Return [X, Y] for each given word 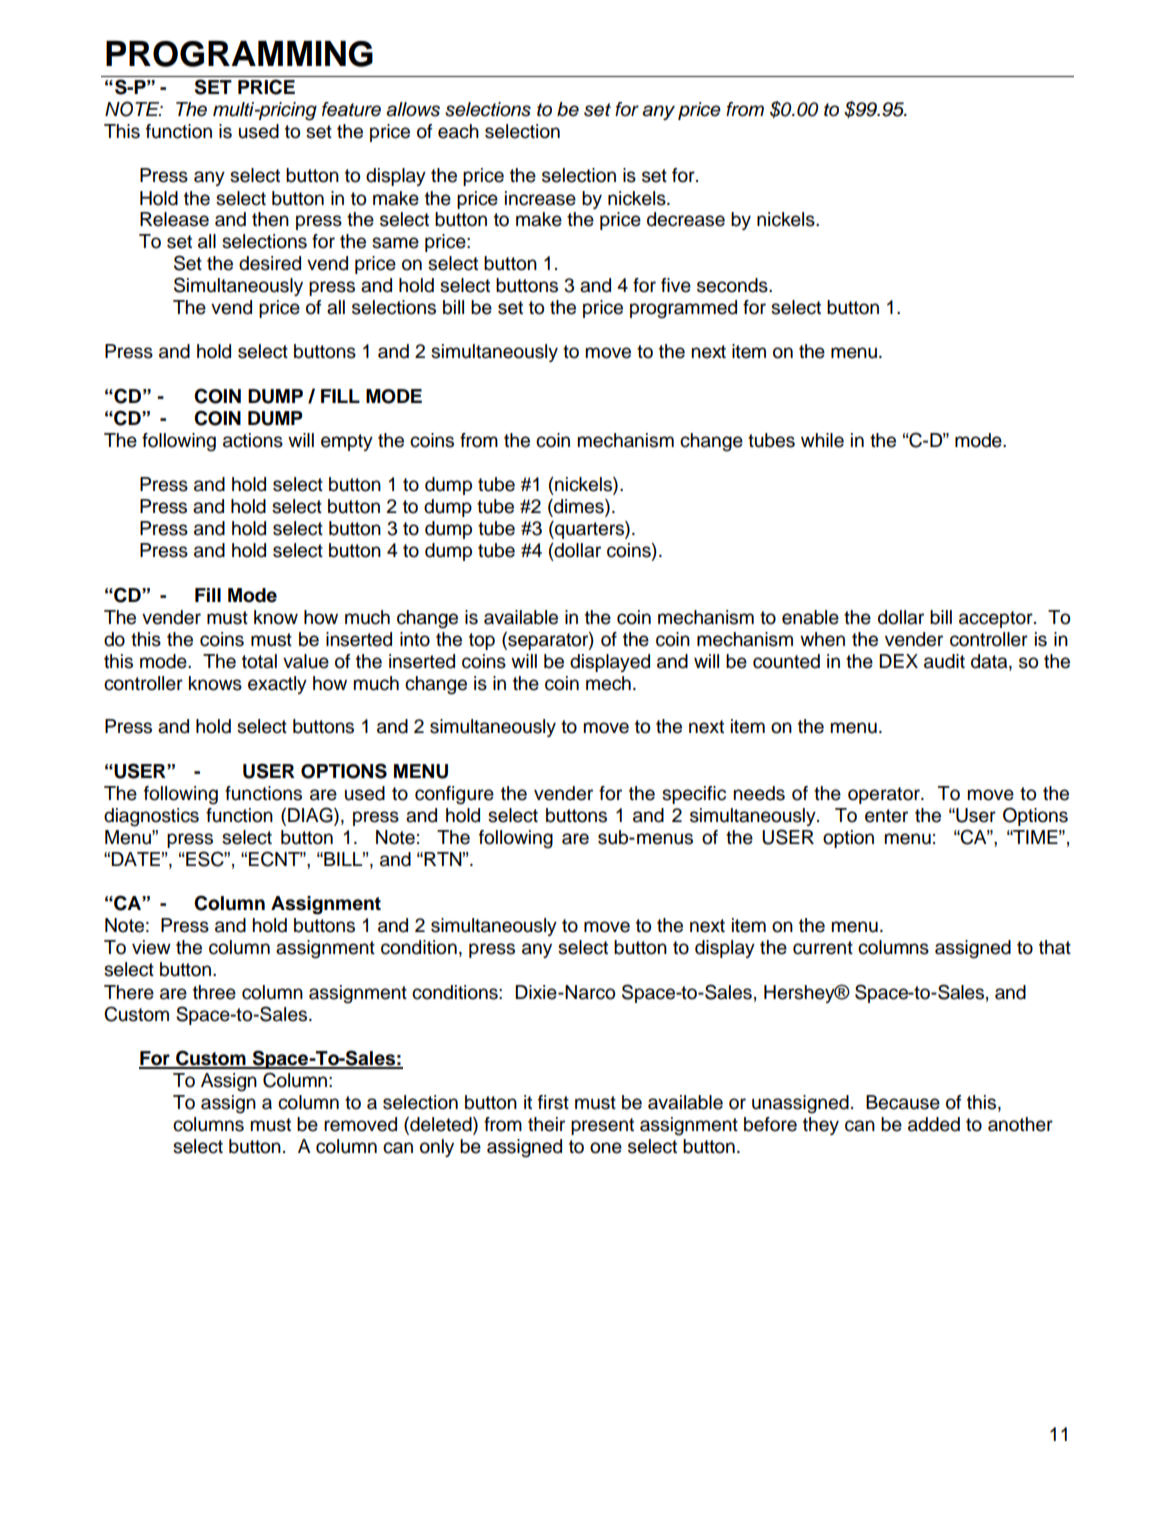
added [934, 1124]
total [259, 661]
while [822, 440]
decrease [686, 219]
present [602, 1126]
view [151, 947]
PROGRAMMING [239, 54]
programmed [683, 309]
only [437, 1148]
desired [270, 263]
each [458, 131]
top [482, 641]
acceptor [997, 619]
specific [694, 795]
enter [886, 816]
